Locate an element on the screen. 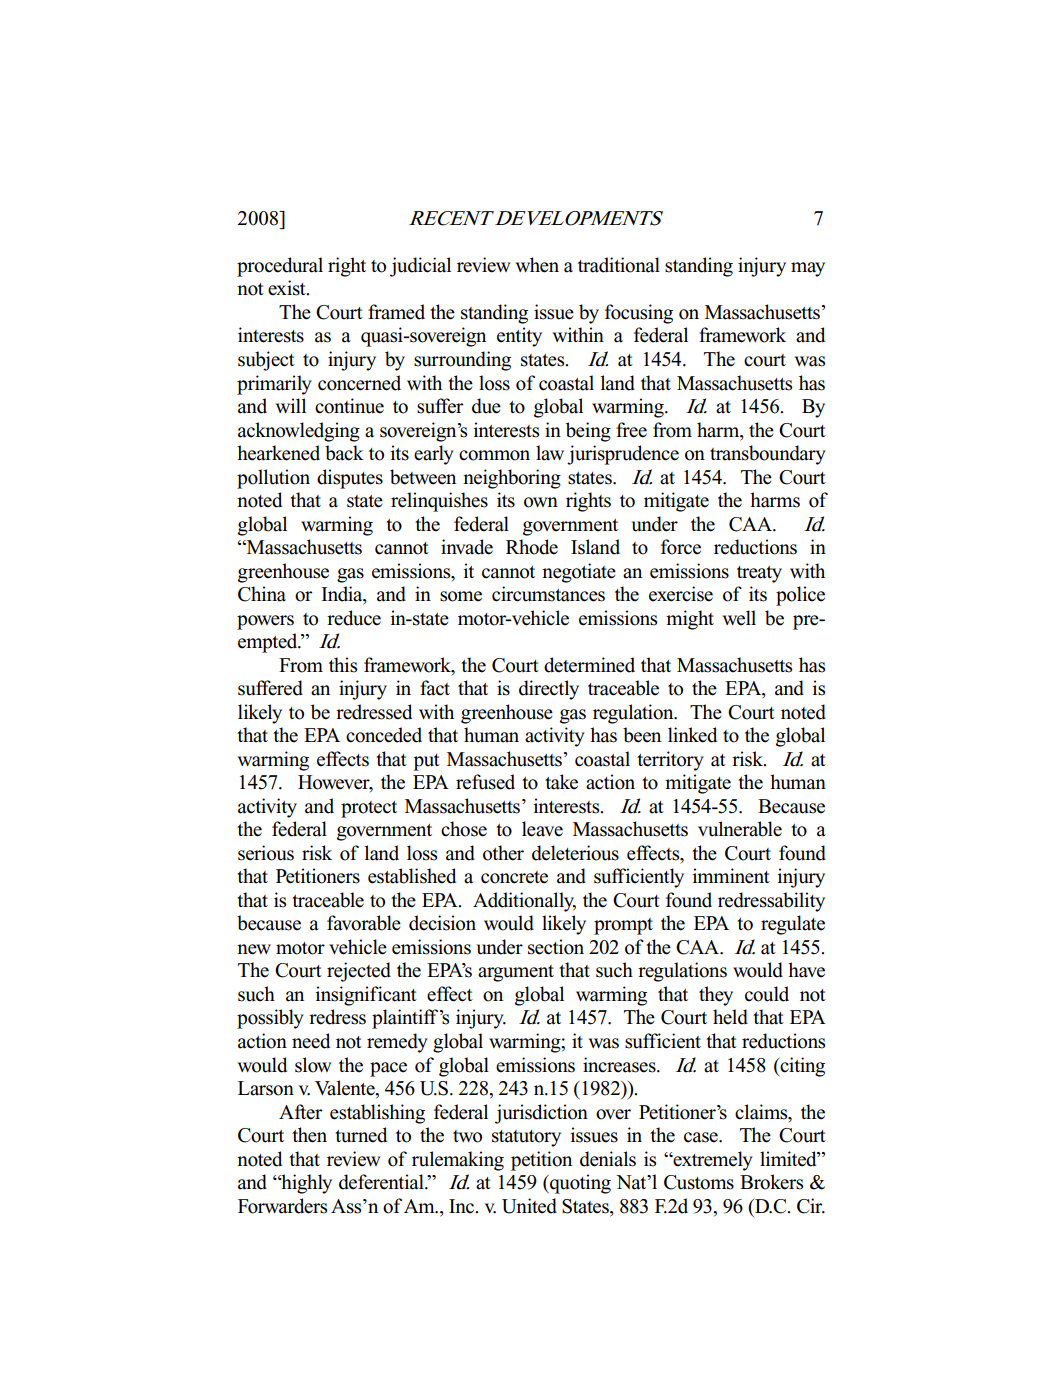 The image size is (1063, 1376). argument is located at coordinates (516, 973).
